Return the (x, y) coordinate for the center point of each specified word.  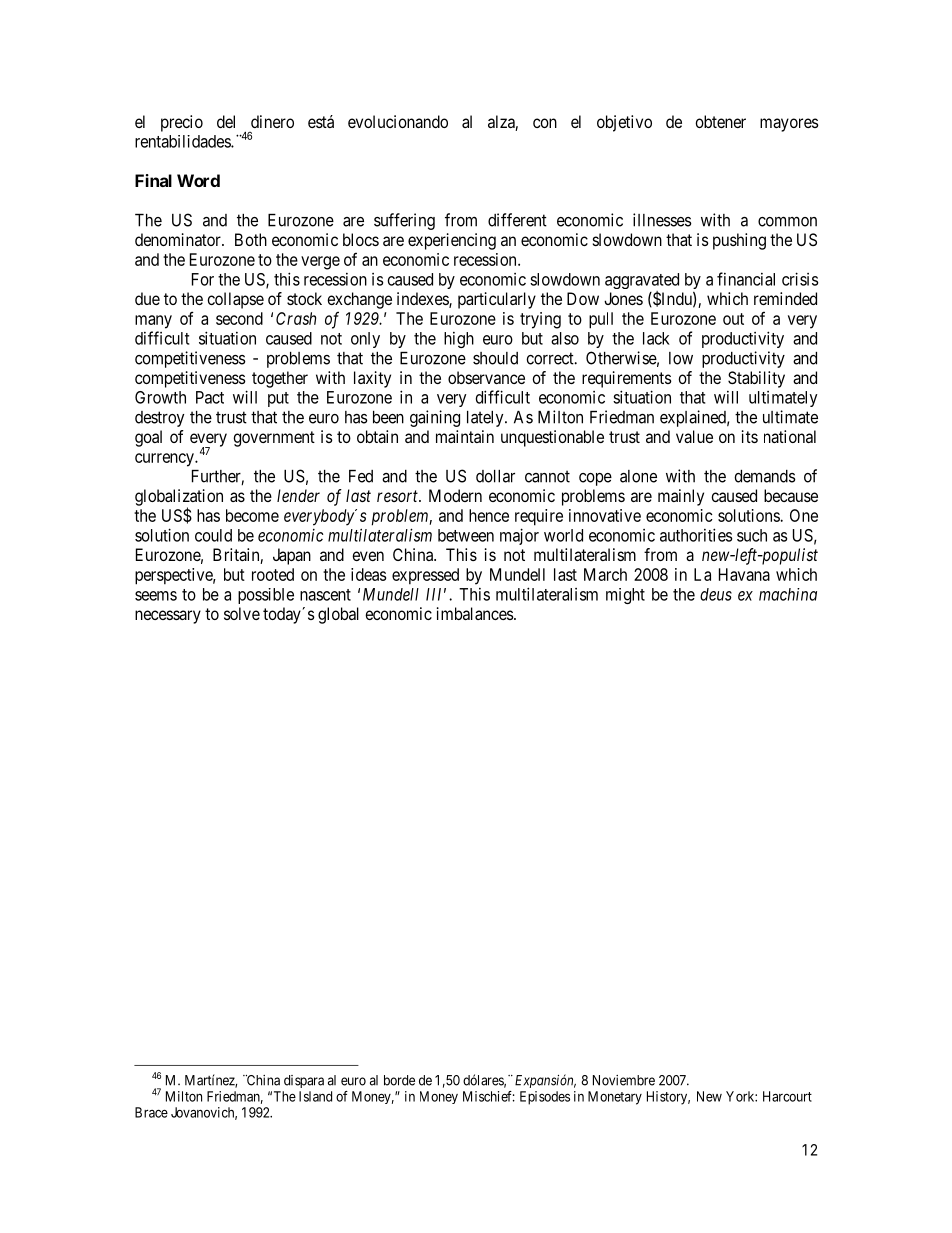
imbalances (475, 613)
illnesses (662, 220)
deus (716, 594)
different (517, 220)
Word (198, 180)
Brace (151, 1112)
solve (242, 613)
